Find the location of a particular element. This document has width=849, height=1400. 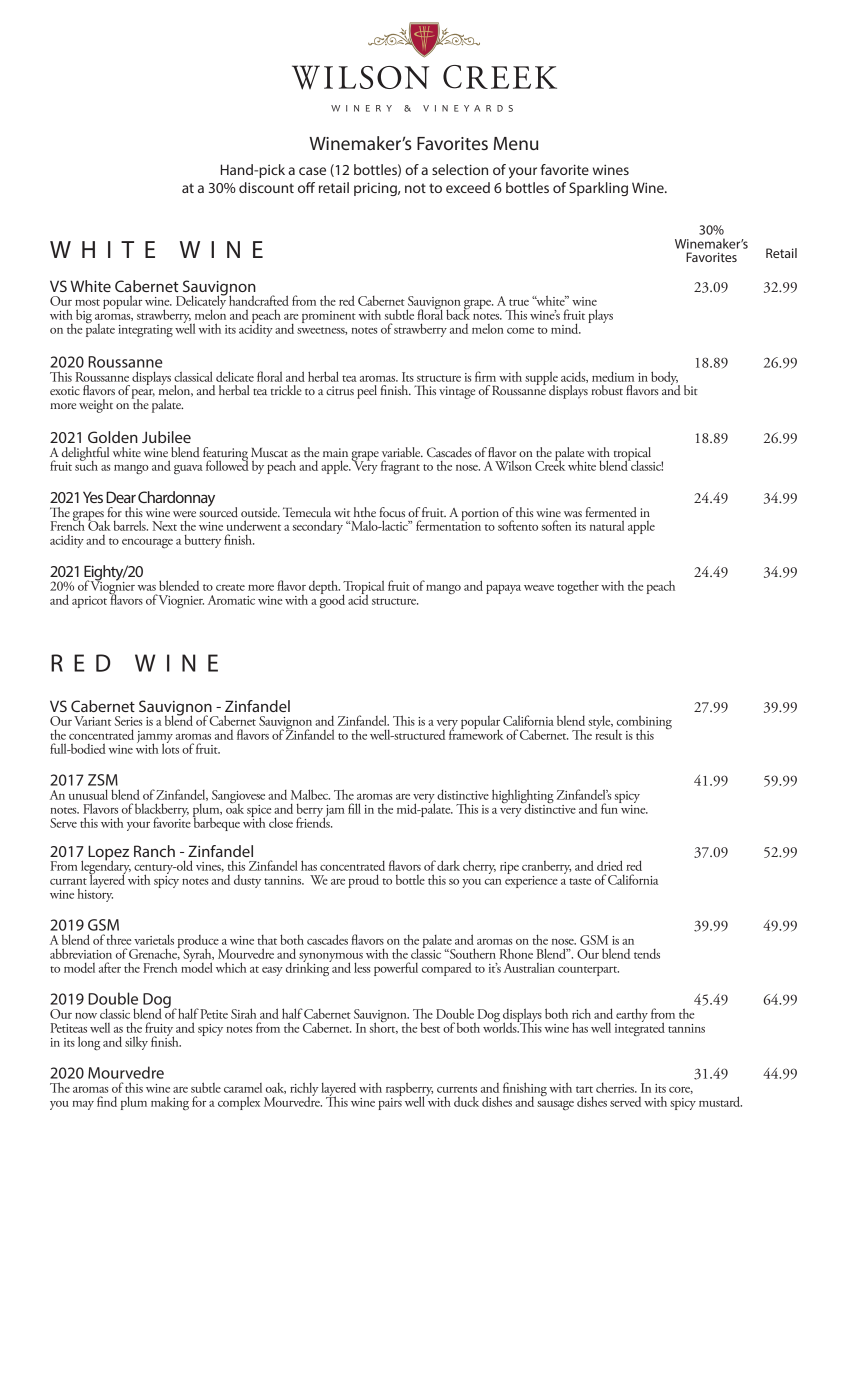

case is located at coordinates (312, 171).
